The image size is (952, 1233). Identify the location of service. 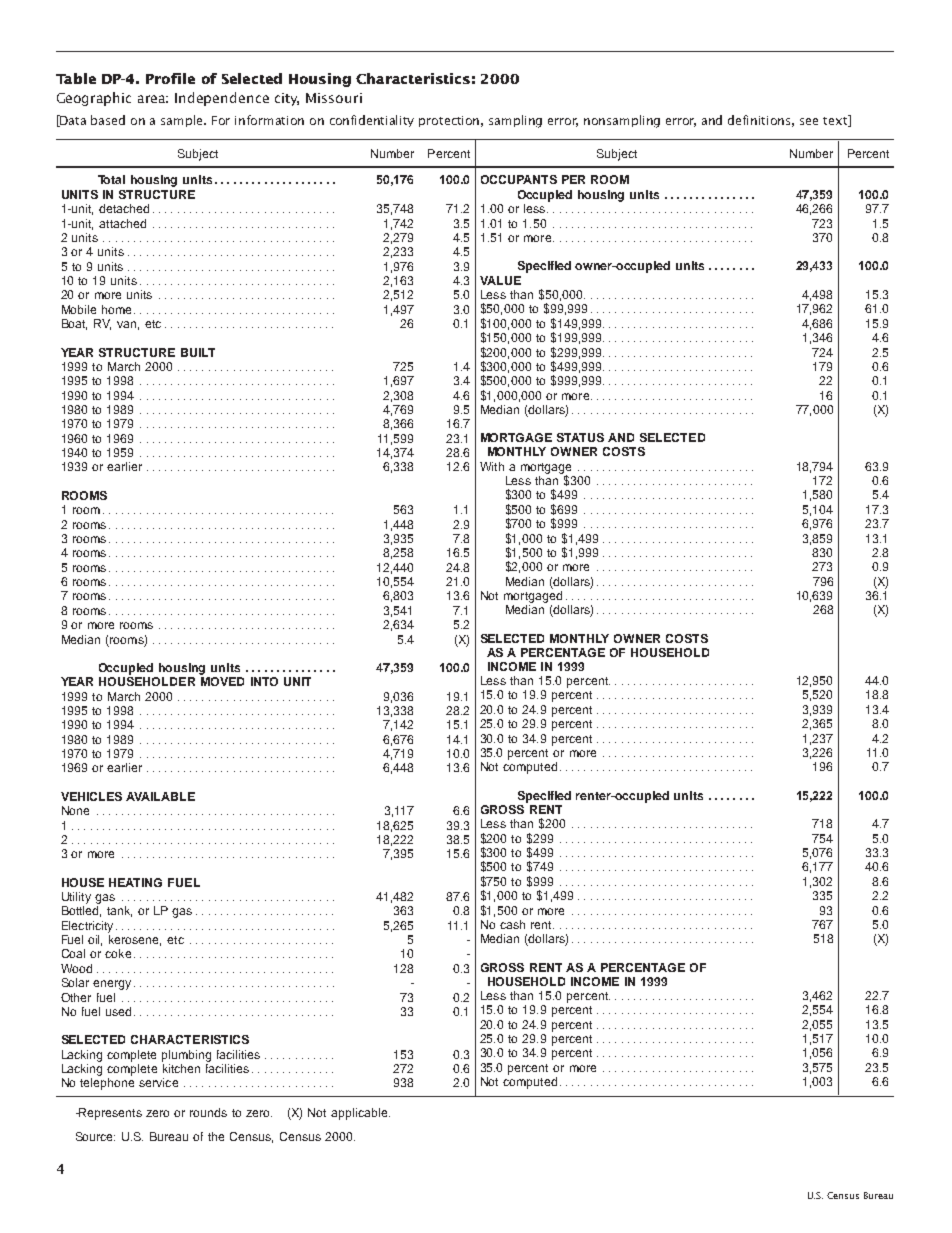
(158, 1082).
